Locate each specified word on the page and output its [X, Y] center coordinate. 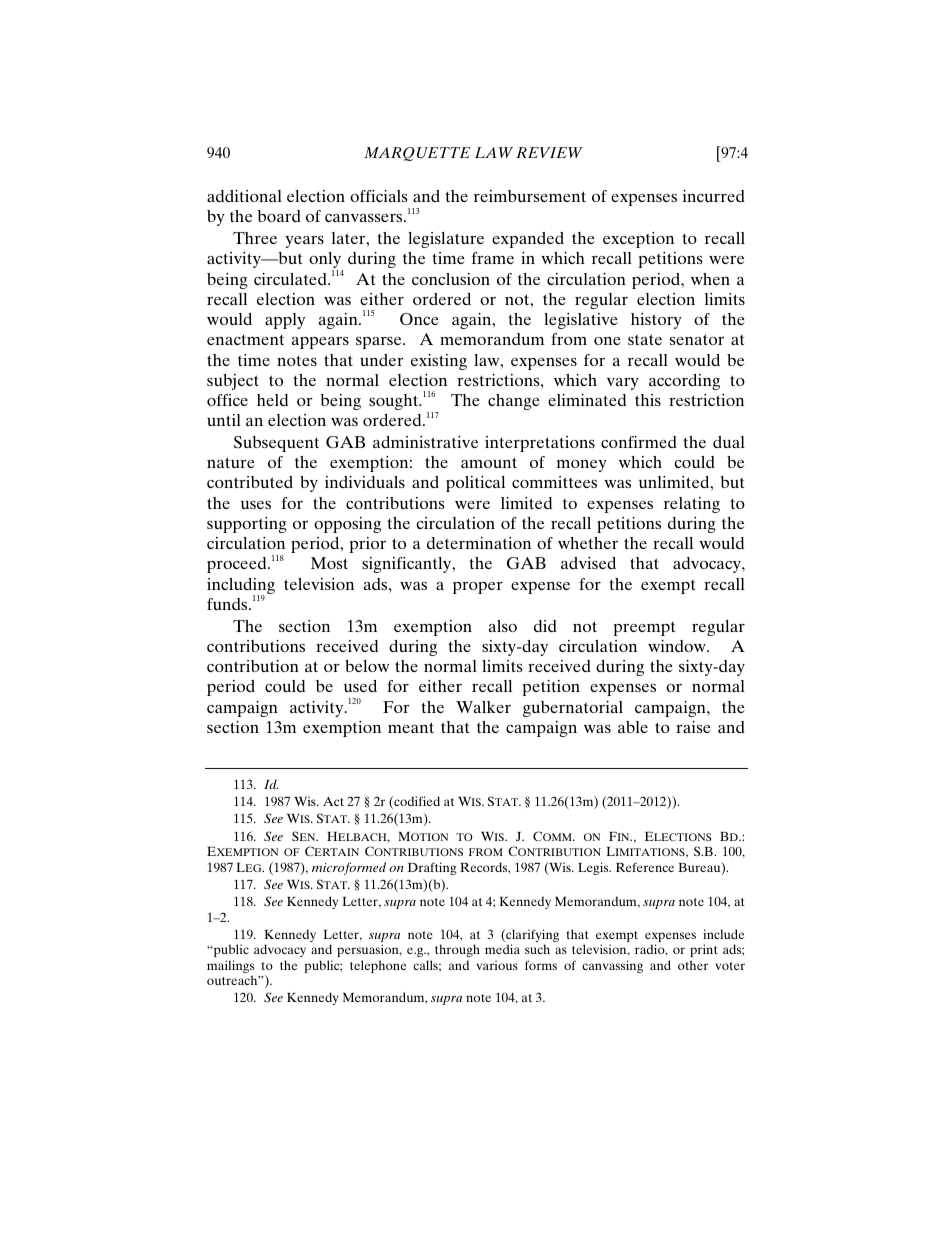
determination [479, 543]
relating [692, 505]
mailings [230, 968]
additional [244, 196]
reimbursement [530, 196]
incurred [714, 196]
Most [329, 563]
